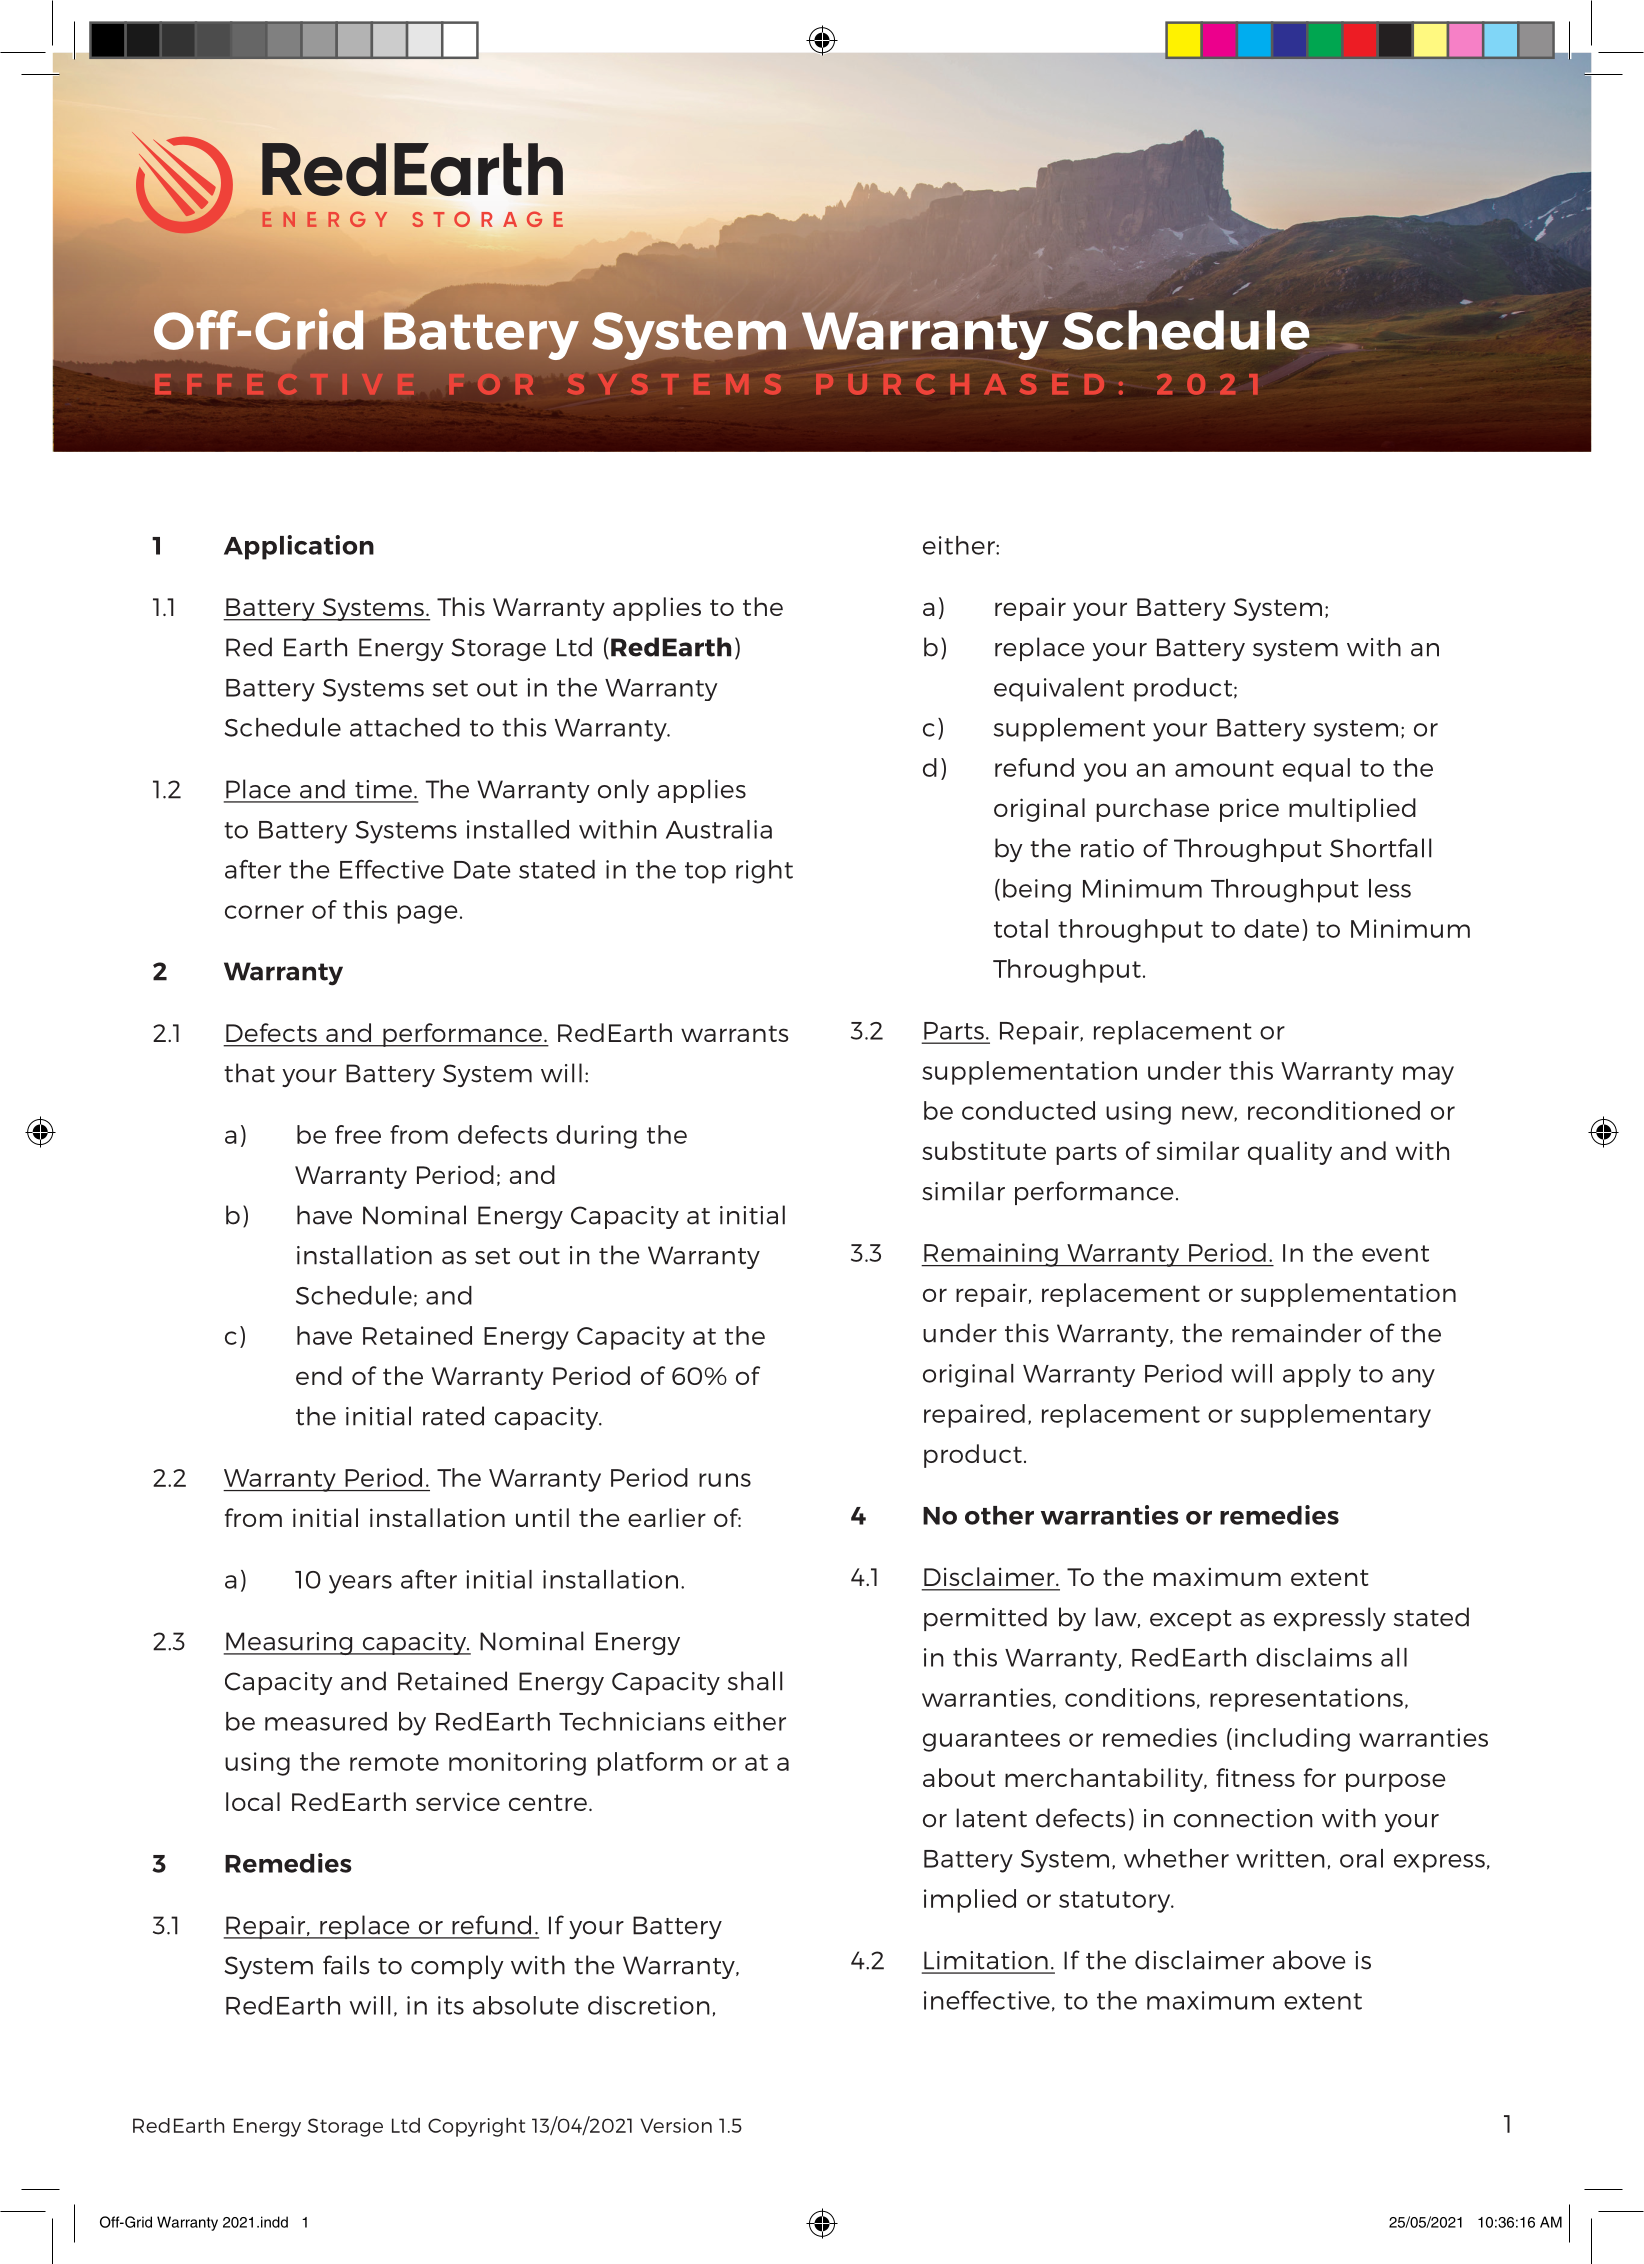 This image has width=1644, height=2264. I want to click on Version, so click(676, 2125).
